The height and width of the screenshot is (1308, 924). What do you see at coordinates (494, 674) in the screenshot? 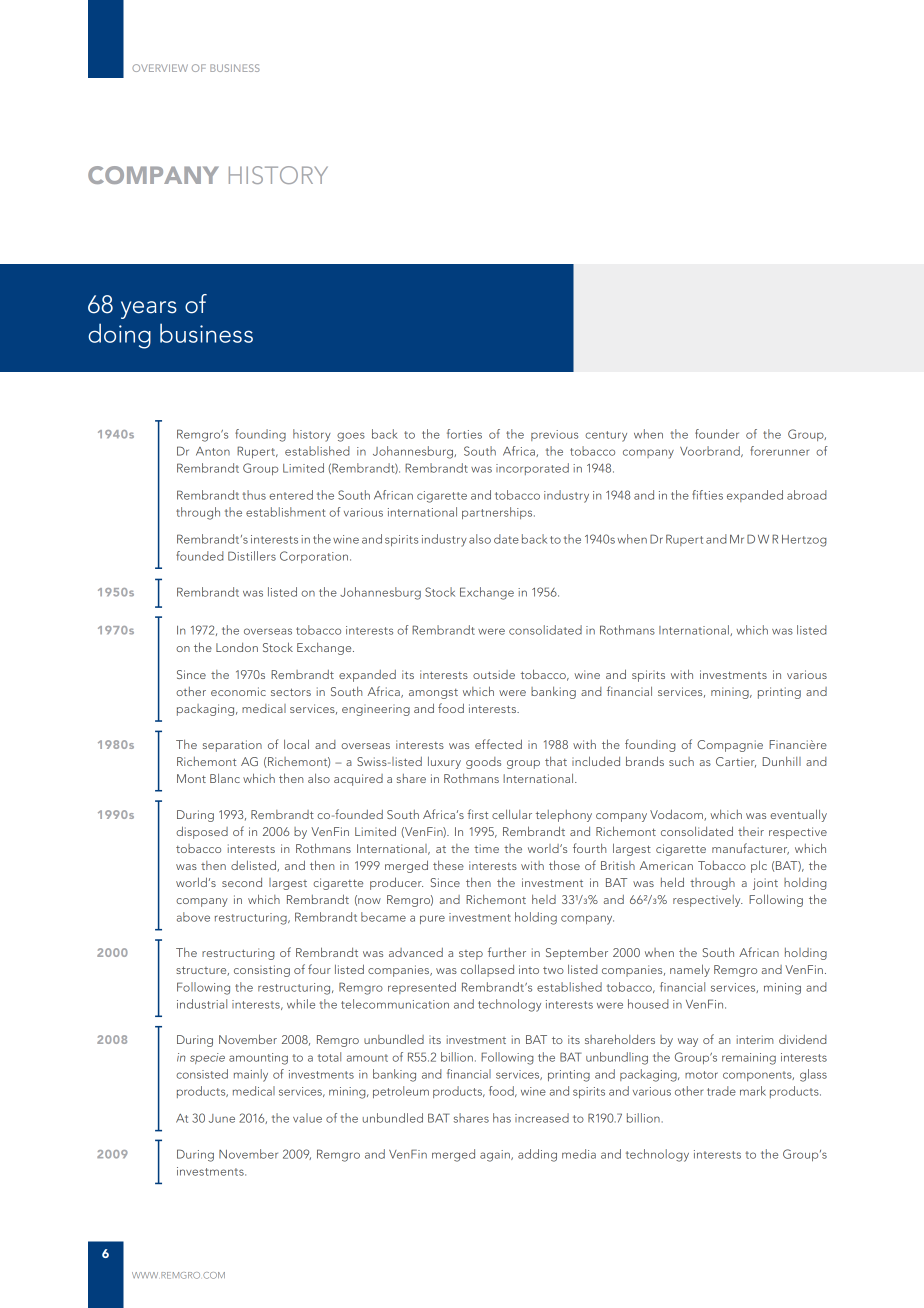
I see `outside` at bounding box center [494, 674].
